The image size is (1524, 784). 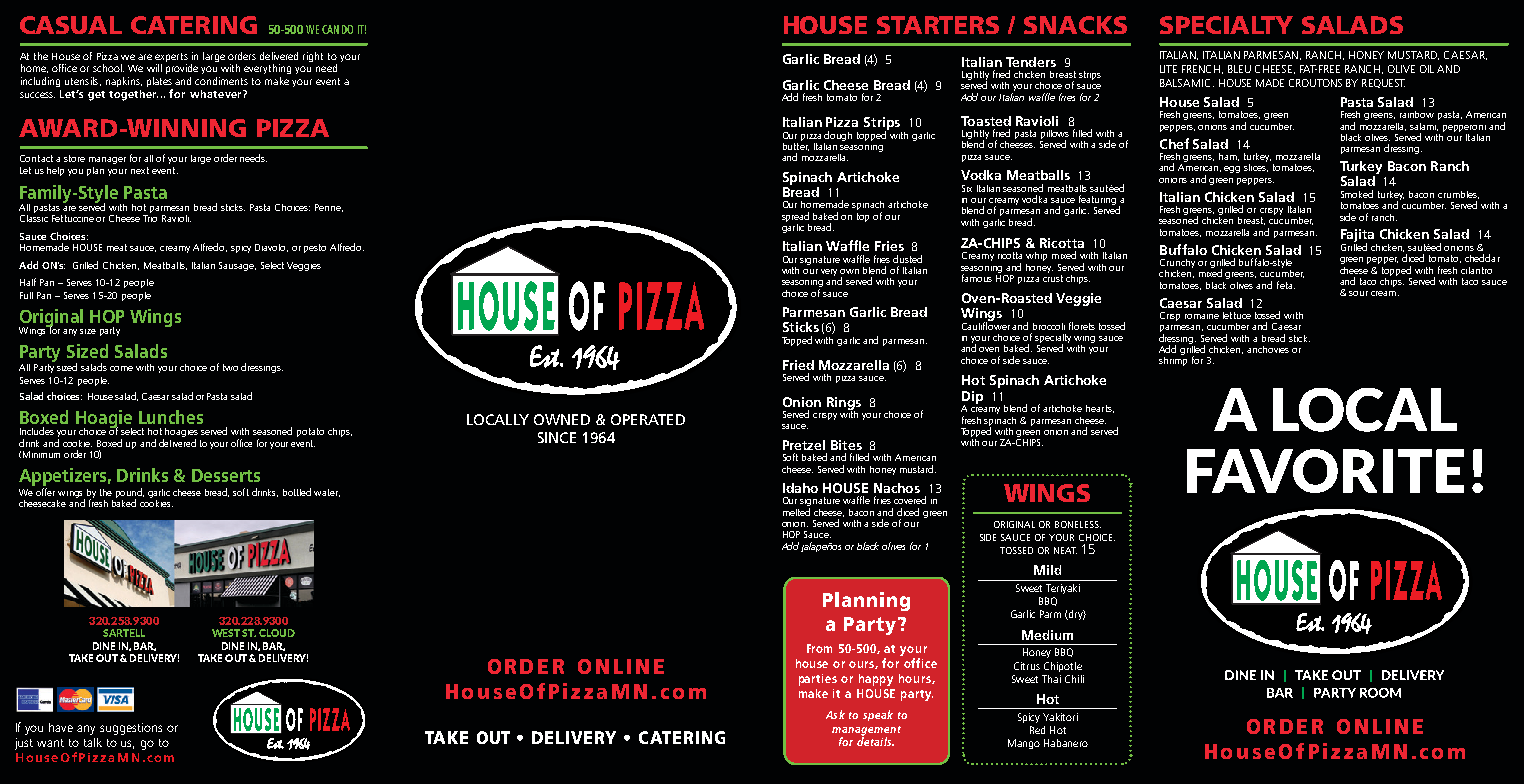 What do you see at coordinates (131, 729) in the page?
I see `suggestions` at bounding box center [131, 729].
